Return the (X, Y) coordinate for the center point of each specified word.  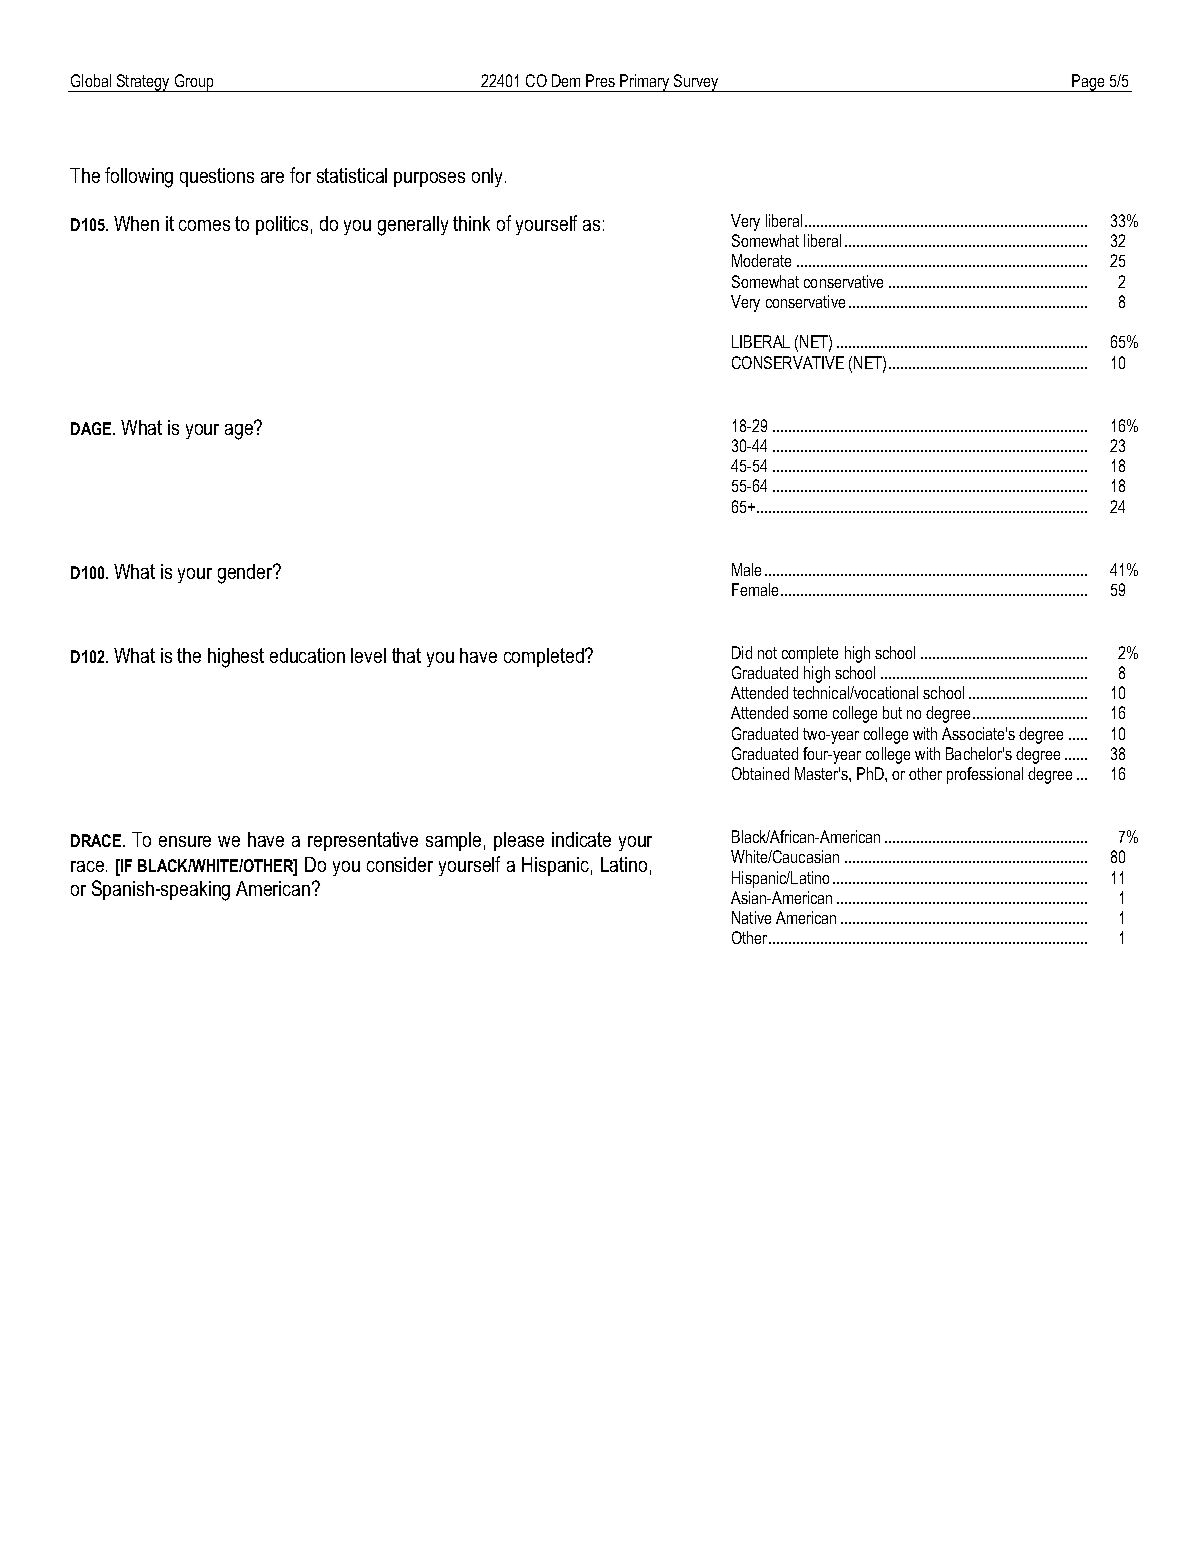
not (767, 653)
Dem (566, 80)
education (307, 655)
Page (1088, 83)
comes (204, 225)
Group (194, 83)
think (471, 223)
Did (742, 652)
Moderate (761, 260)
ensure (185, 841)
